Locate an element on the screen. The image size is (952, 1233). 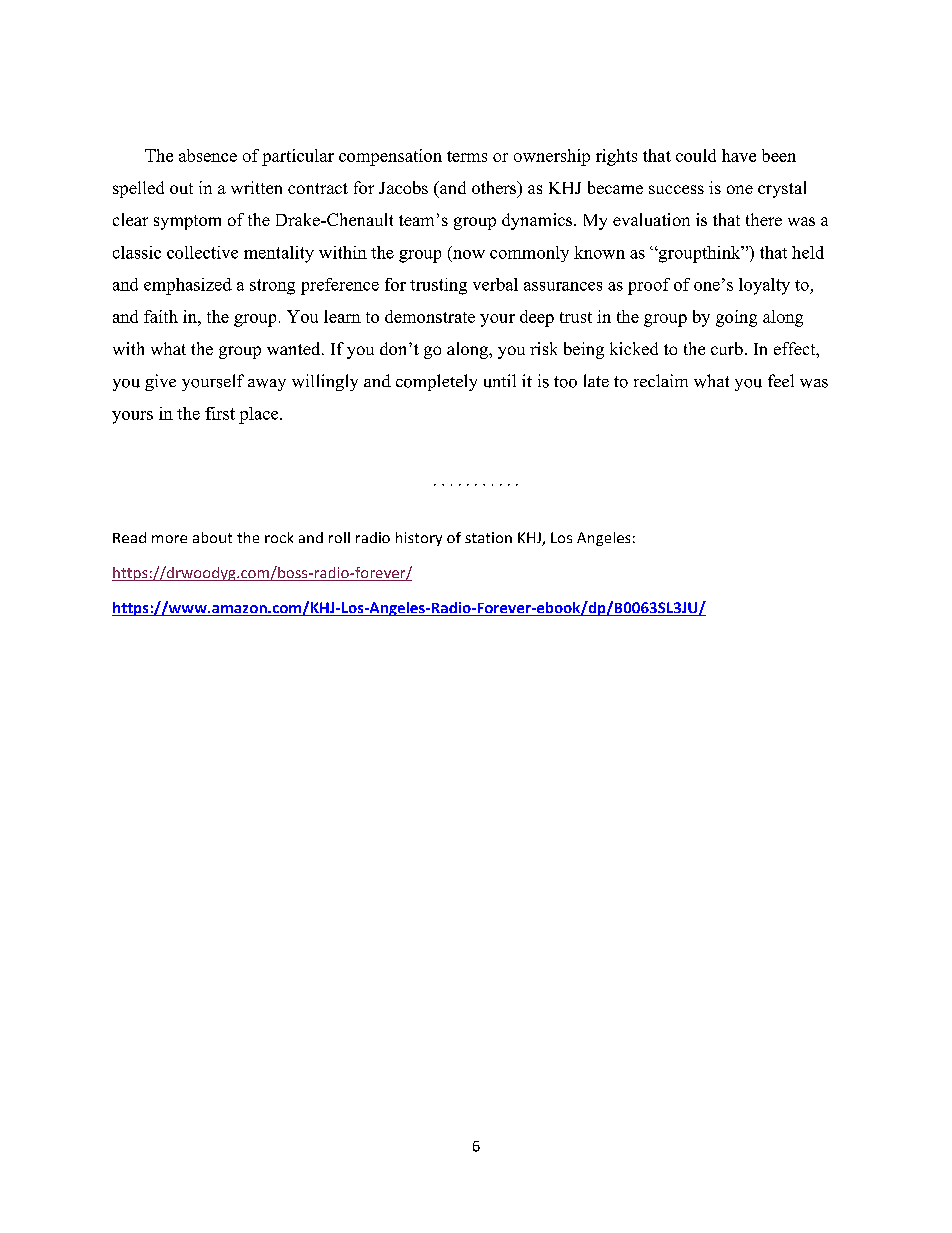
absence is located at coordinates (208, 155).
